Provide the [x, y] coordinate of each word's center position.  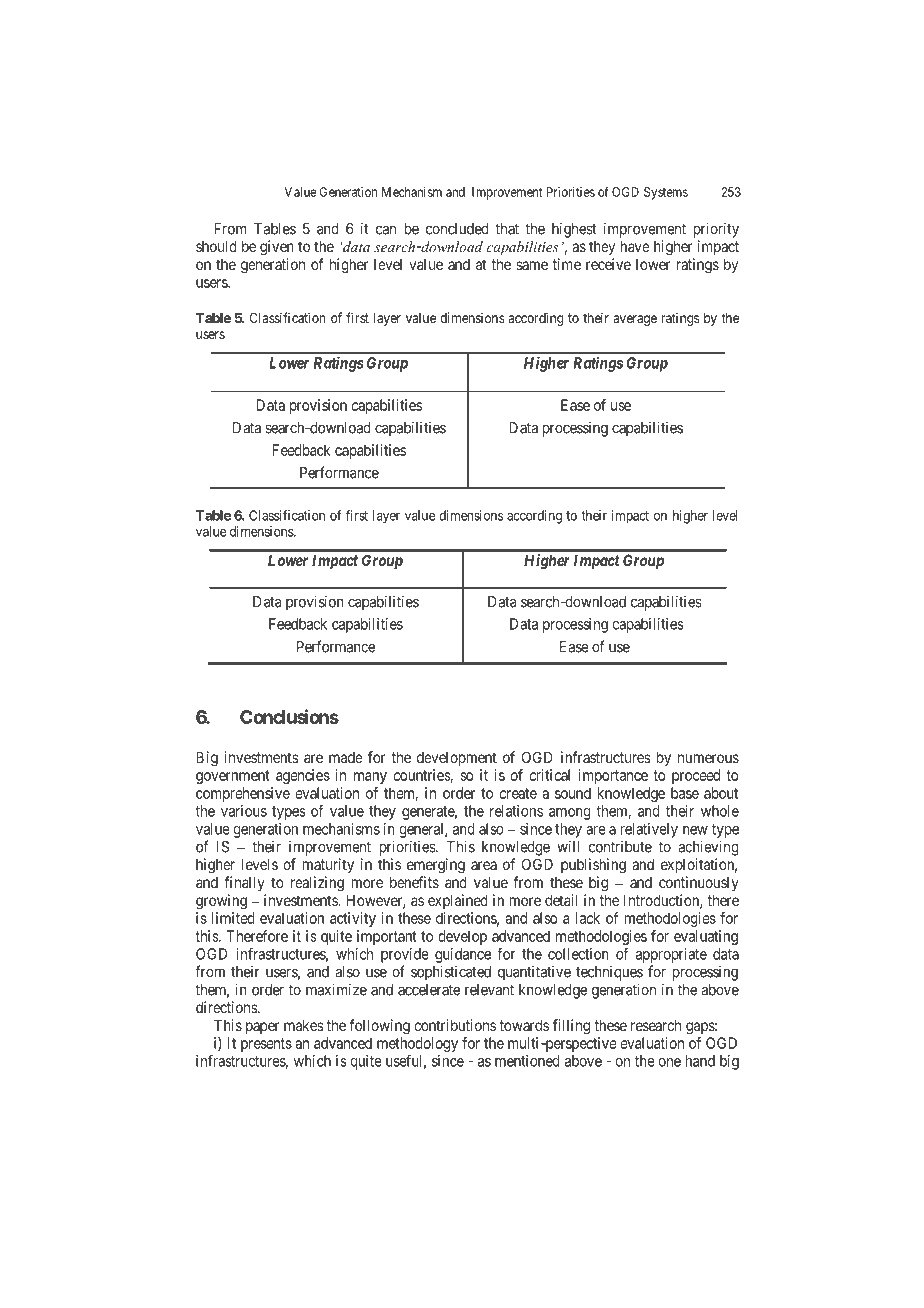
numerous [708, 758]
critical [549, 775]
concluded [457, 229]
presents [266, 1045]
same [532, 265]
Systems [666, 193]
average [635, 320]
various [244, 811]
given [277, 248]
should [216, 246]
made [346, 757]
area [484, 865]
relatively [649, 830]
